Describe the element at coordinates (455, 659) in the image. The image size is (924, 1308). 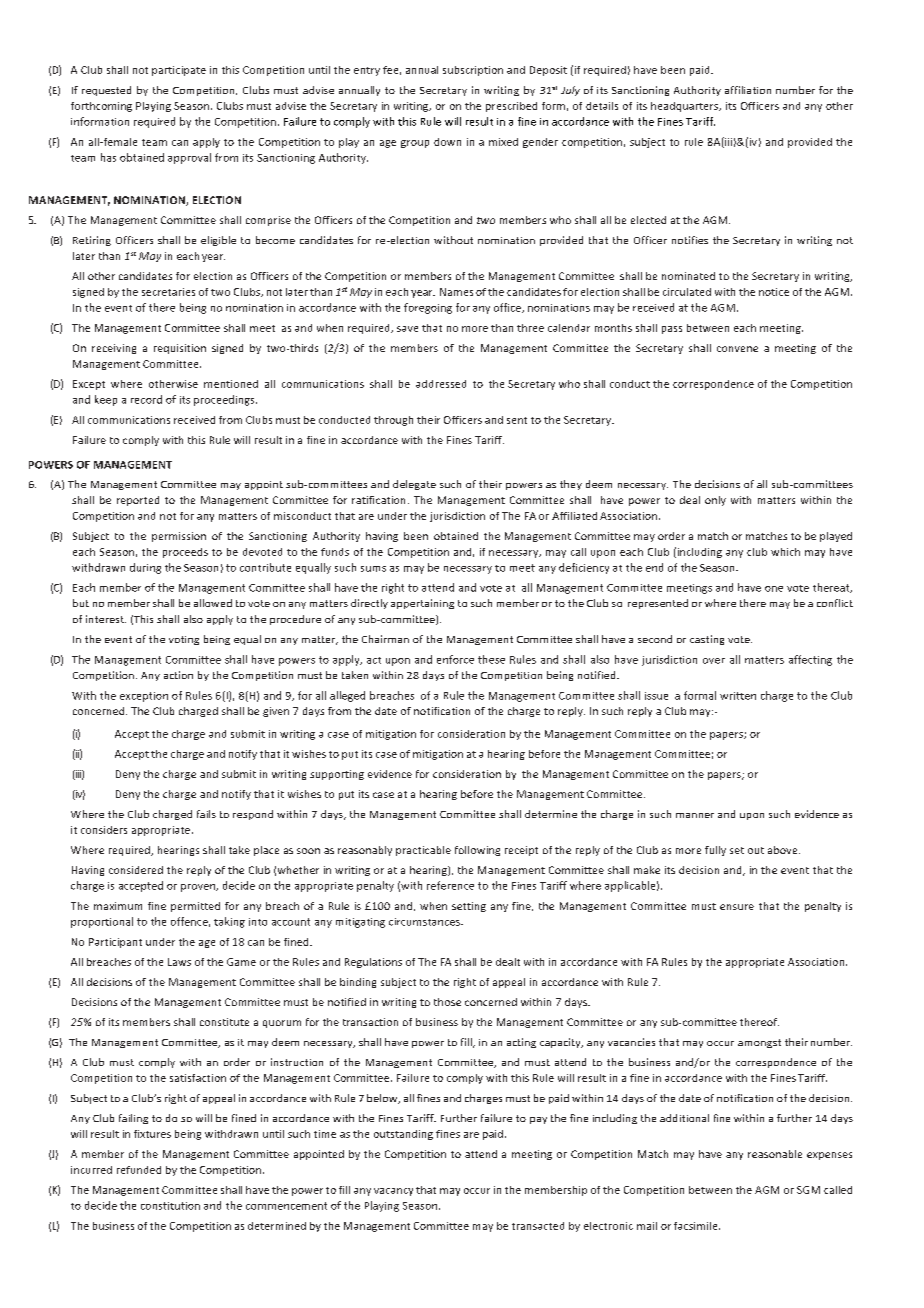
I see `enforce` at that location.
